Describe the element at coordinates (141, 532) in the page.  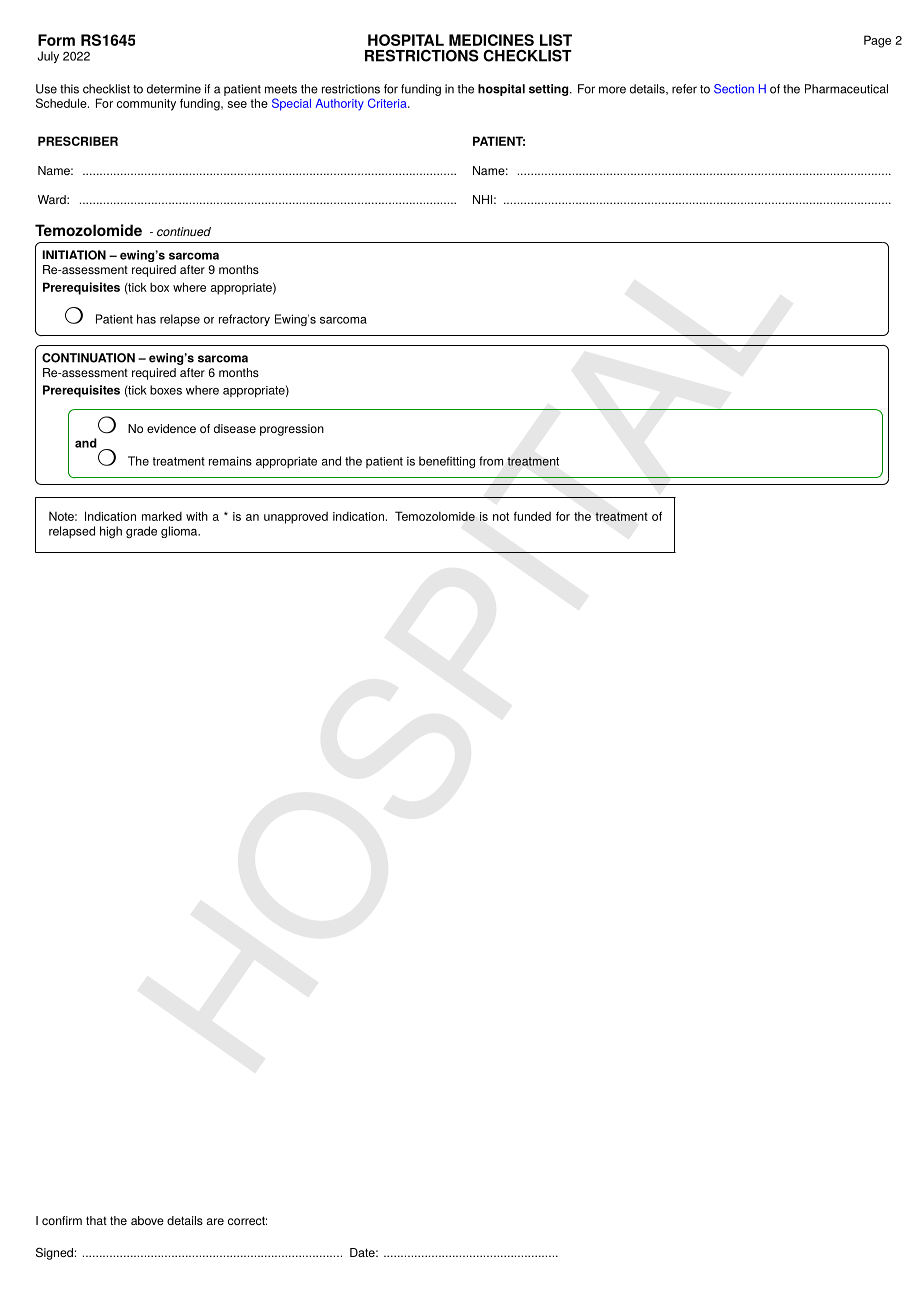
I see `grade` at that location.
